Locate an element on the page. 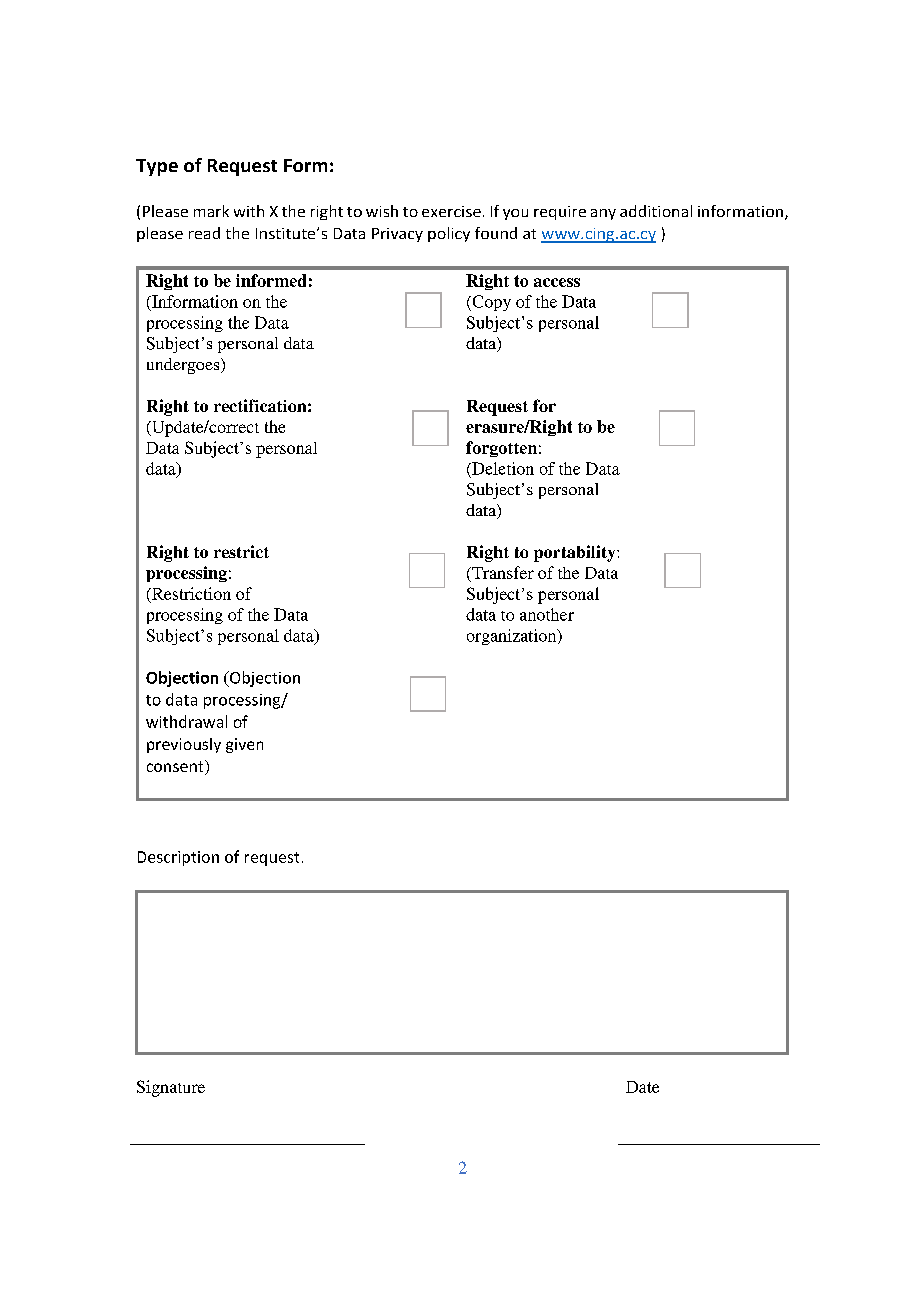  organization is located at coordinates (513, 637).
